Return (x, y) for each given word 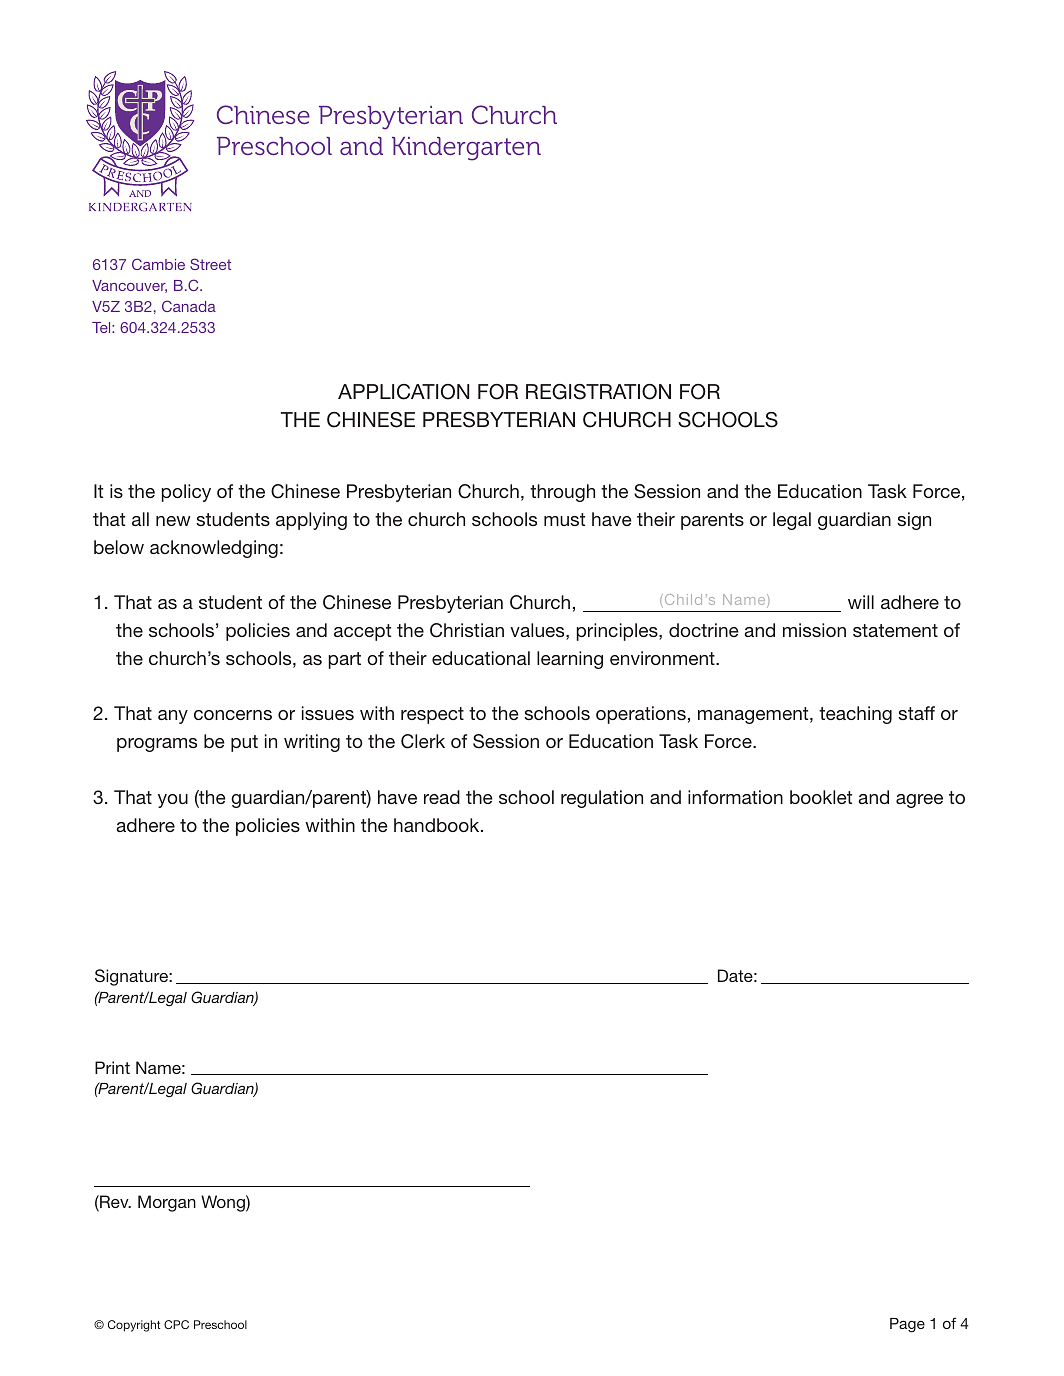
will (861, 602)
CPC (176, 1324)
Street (210, 264)
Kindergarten (466, 149)
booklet (821, 797)
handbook (438, 825)
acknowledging (214, 549)
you (173, 801)
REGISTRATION (598, 392)
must (564, 519)
